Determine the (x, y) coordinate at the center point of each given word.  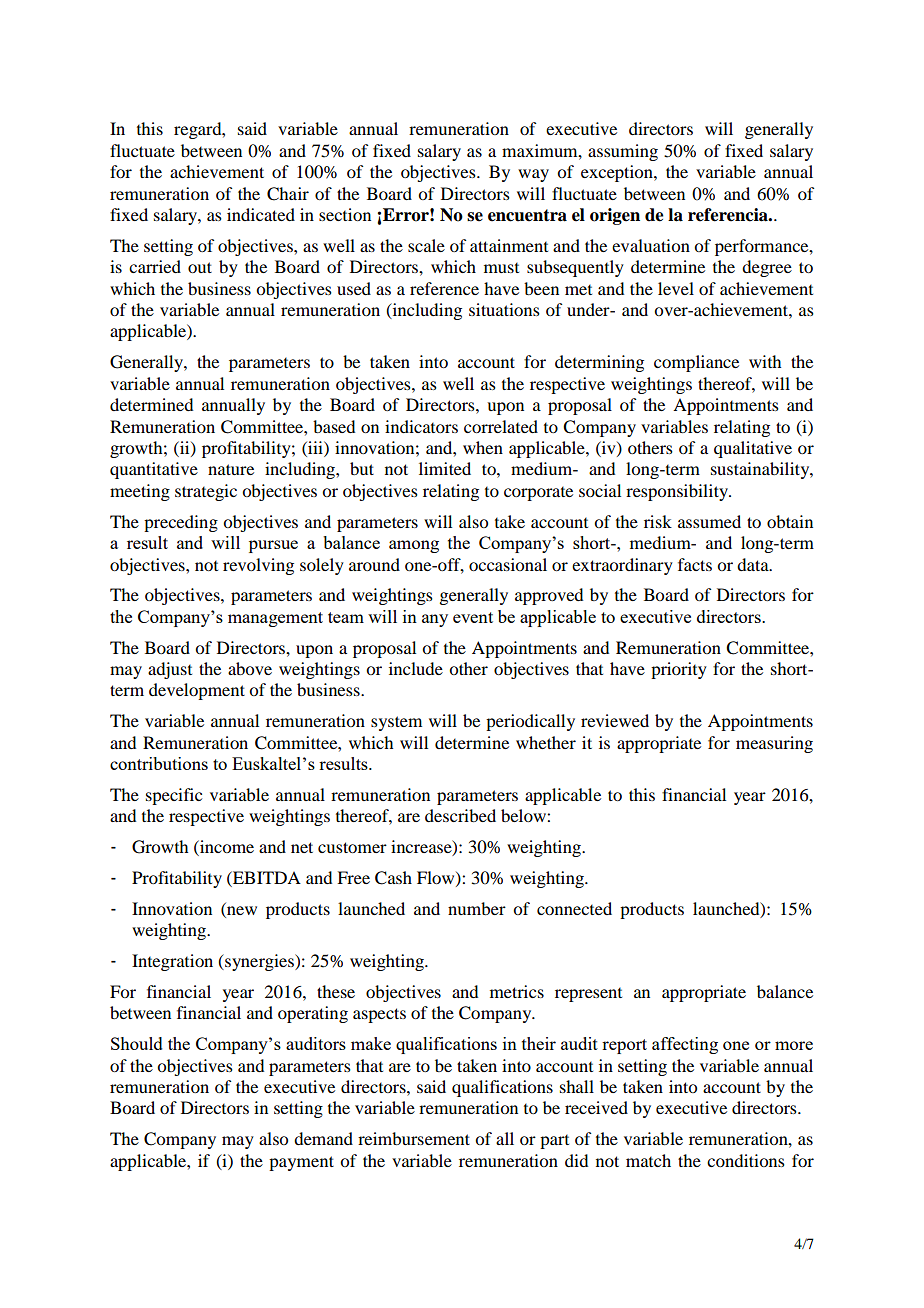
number (477, 908)
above (250, 668)
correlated (501, 426)
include (416, 668)
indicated (261, 214)
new (241, 912)
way (533, 175)
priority (679, 670)
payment (301, 1163)
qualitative (753, 449)
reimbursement (414, 1138)
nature (231, 469)
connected (574, 908)
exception (618, 173)
